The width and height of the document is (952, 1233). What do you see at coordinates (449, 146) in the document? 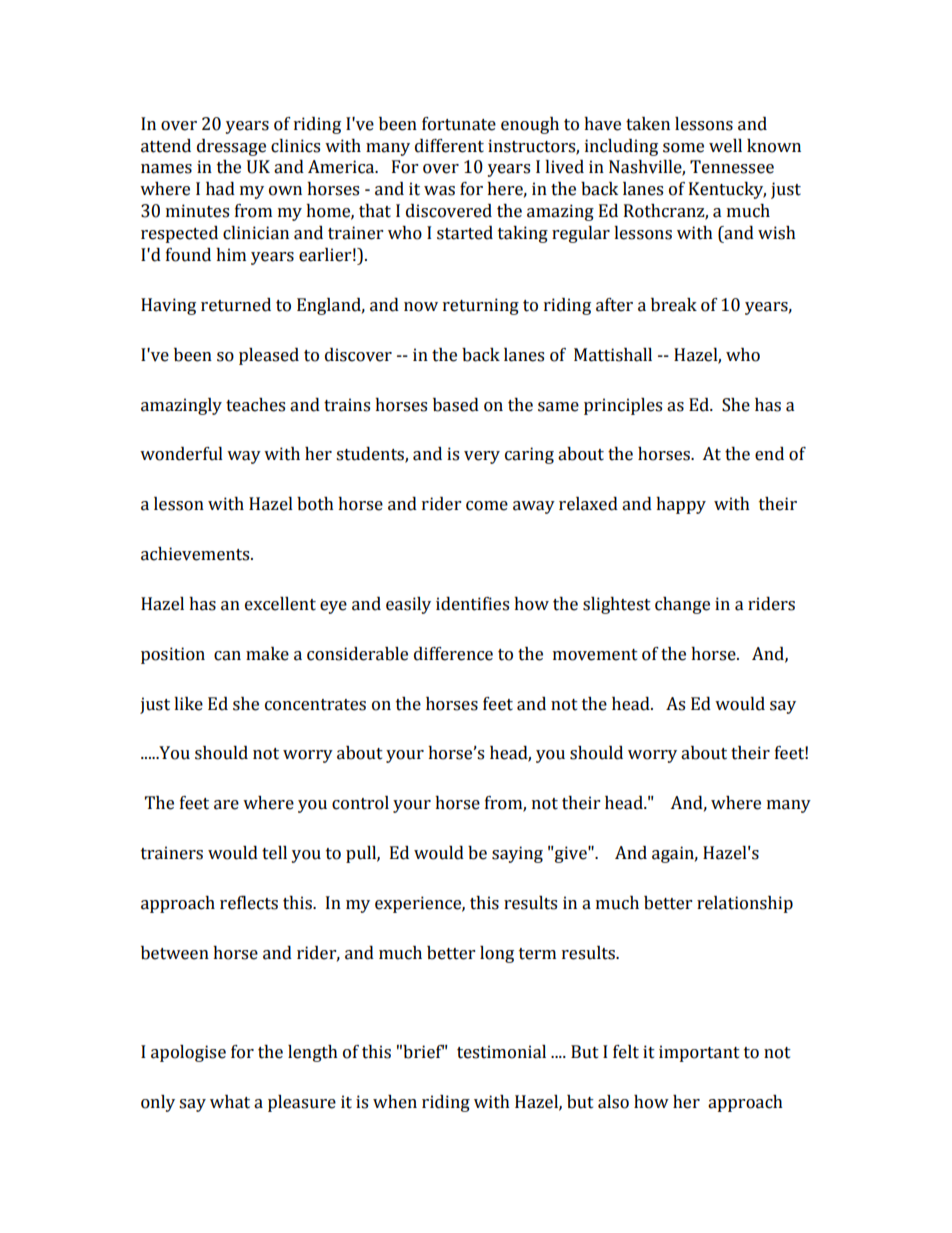
I see `different` at bounding box center [449, 146].
